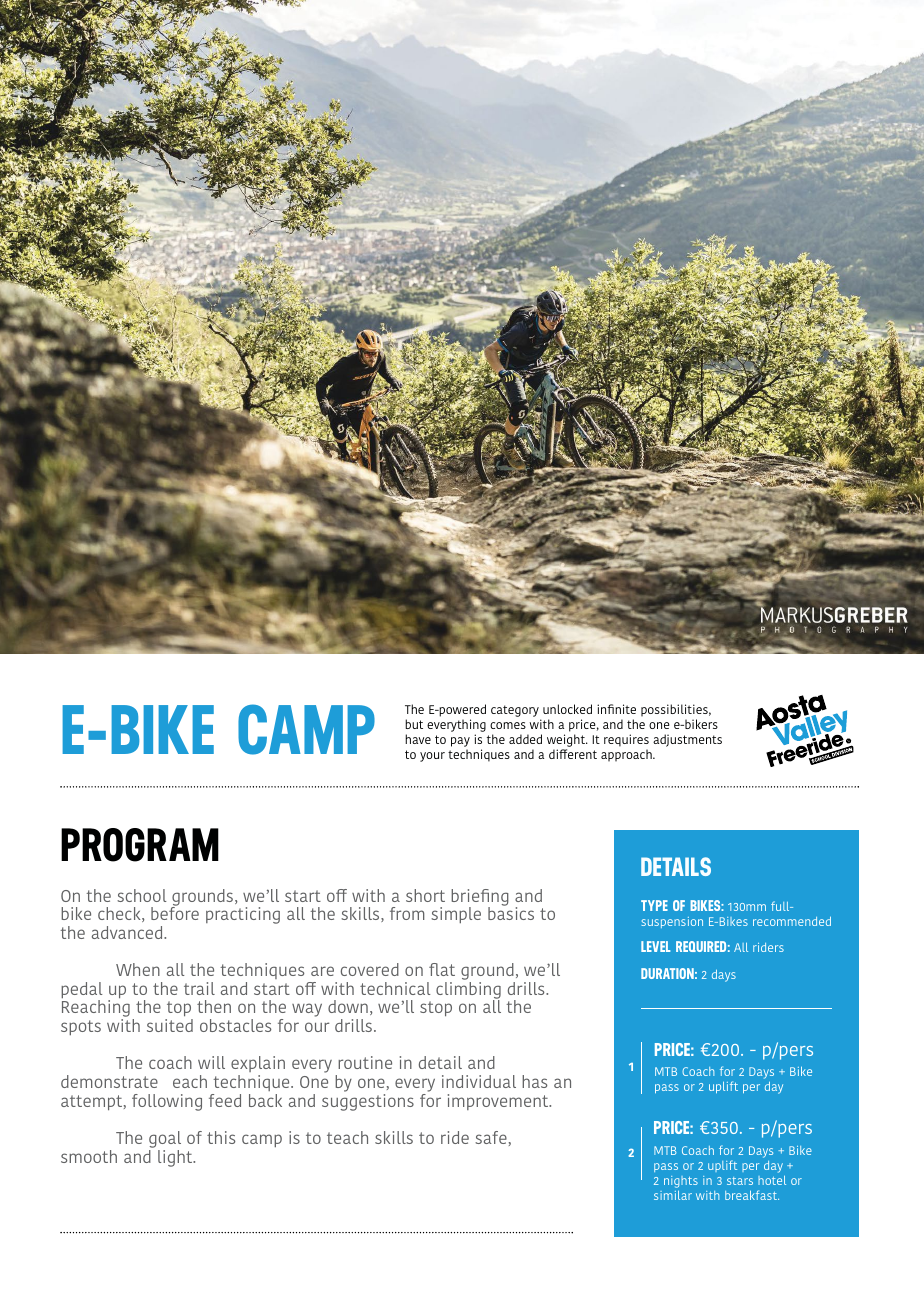 The image size is (924, 1308). What do you see at coordinates (491, 1137) in the image?
I see `safe` at bounding box center [491, 1137].
